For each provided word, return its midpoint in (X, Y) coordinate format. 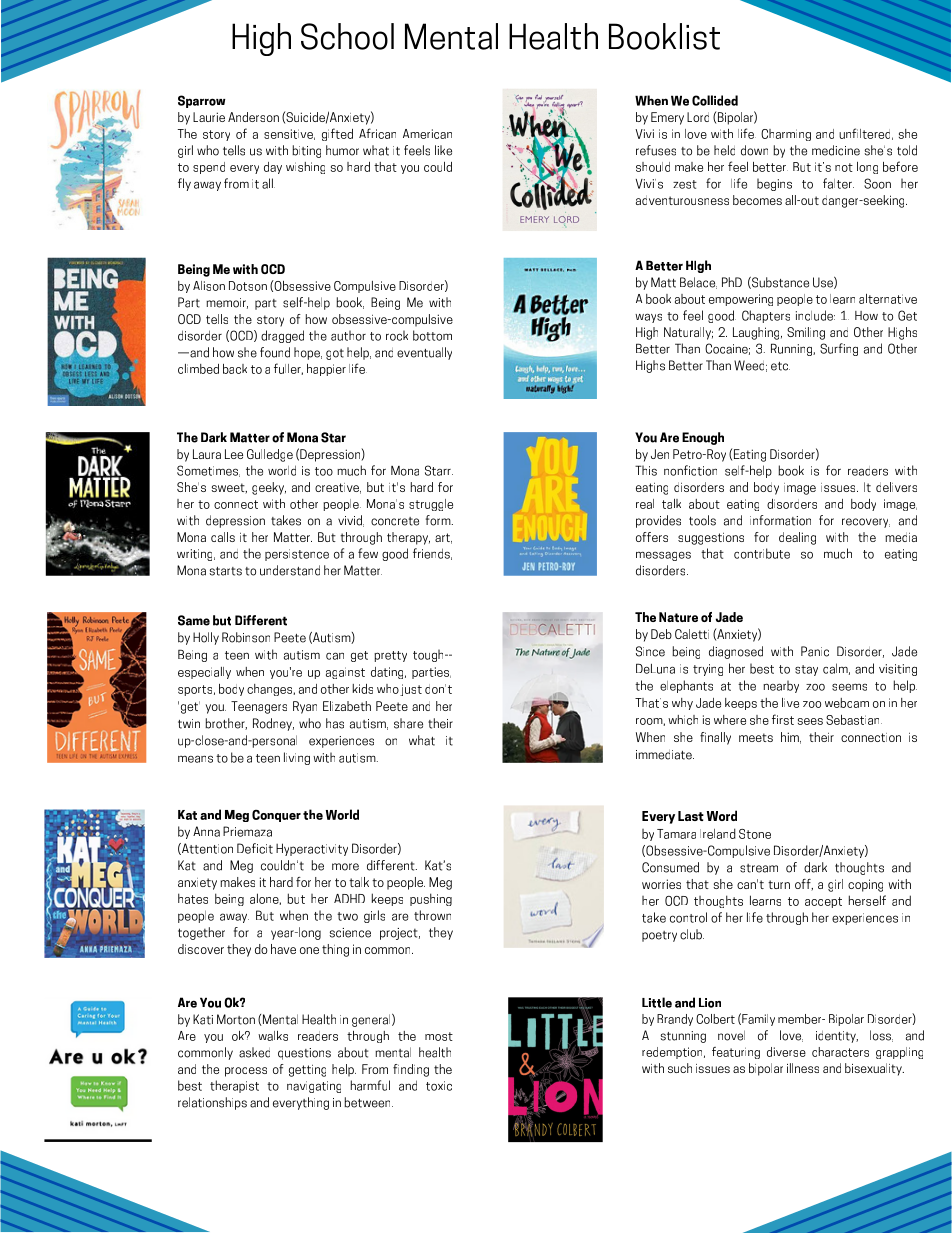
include (815, 315)
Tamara (676, 834)
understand (290, 570)
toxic (439, 1086)
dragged (282, 336)
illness (803, 1068)
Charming (786, 135)
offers (652, 537)
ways (648, 318)
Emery (667, 118)
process (246, 1072)
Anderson (253, 117)
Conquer (276, 816)
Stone (755, 834)
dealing (797, 538)
